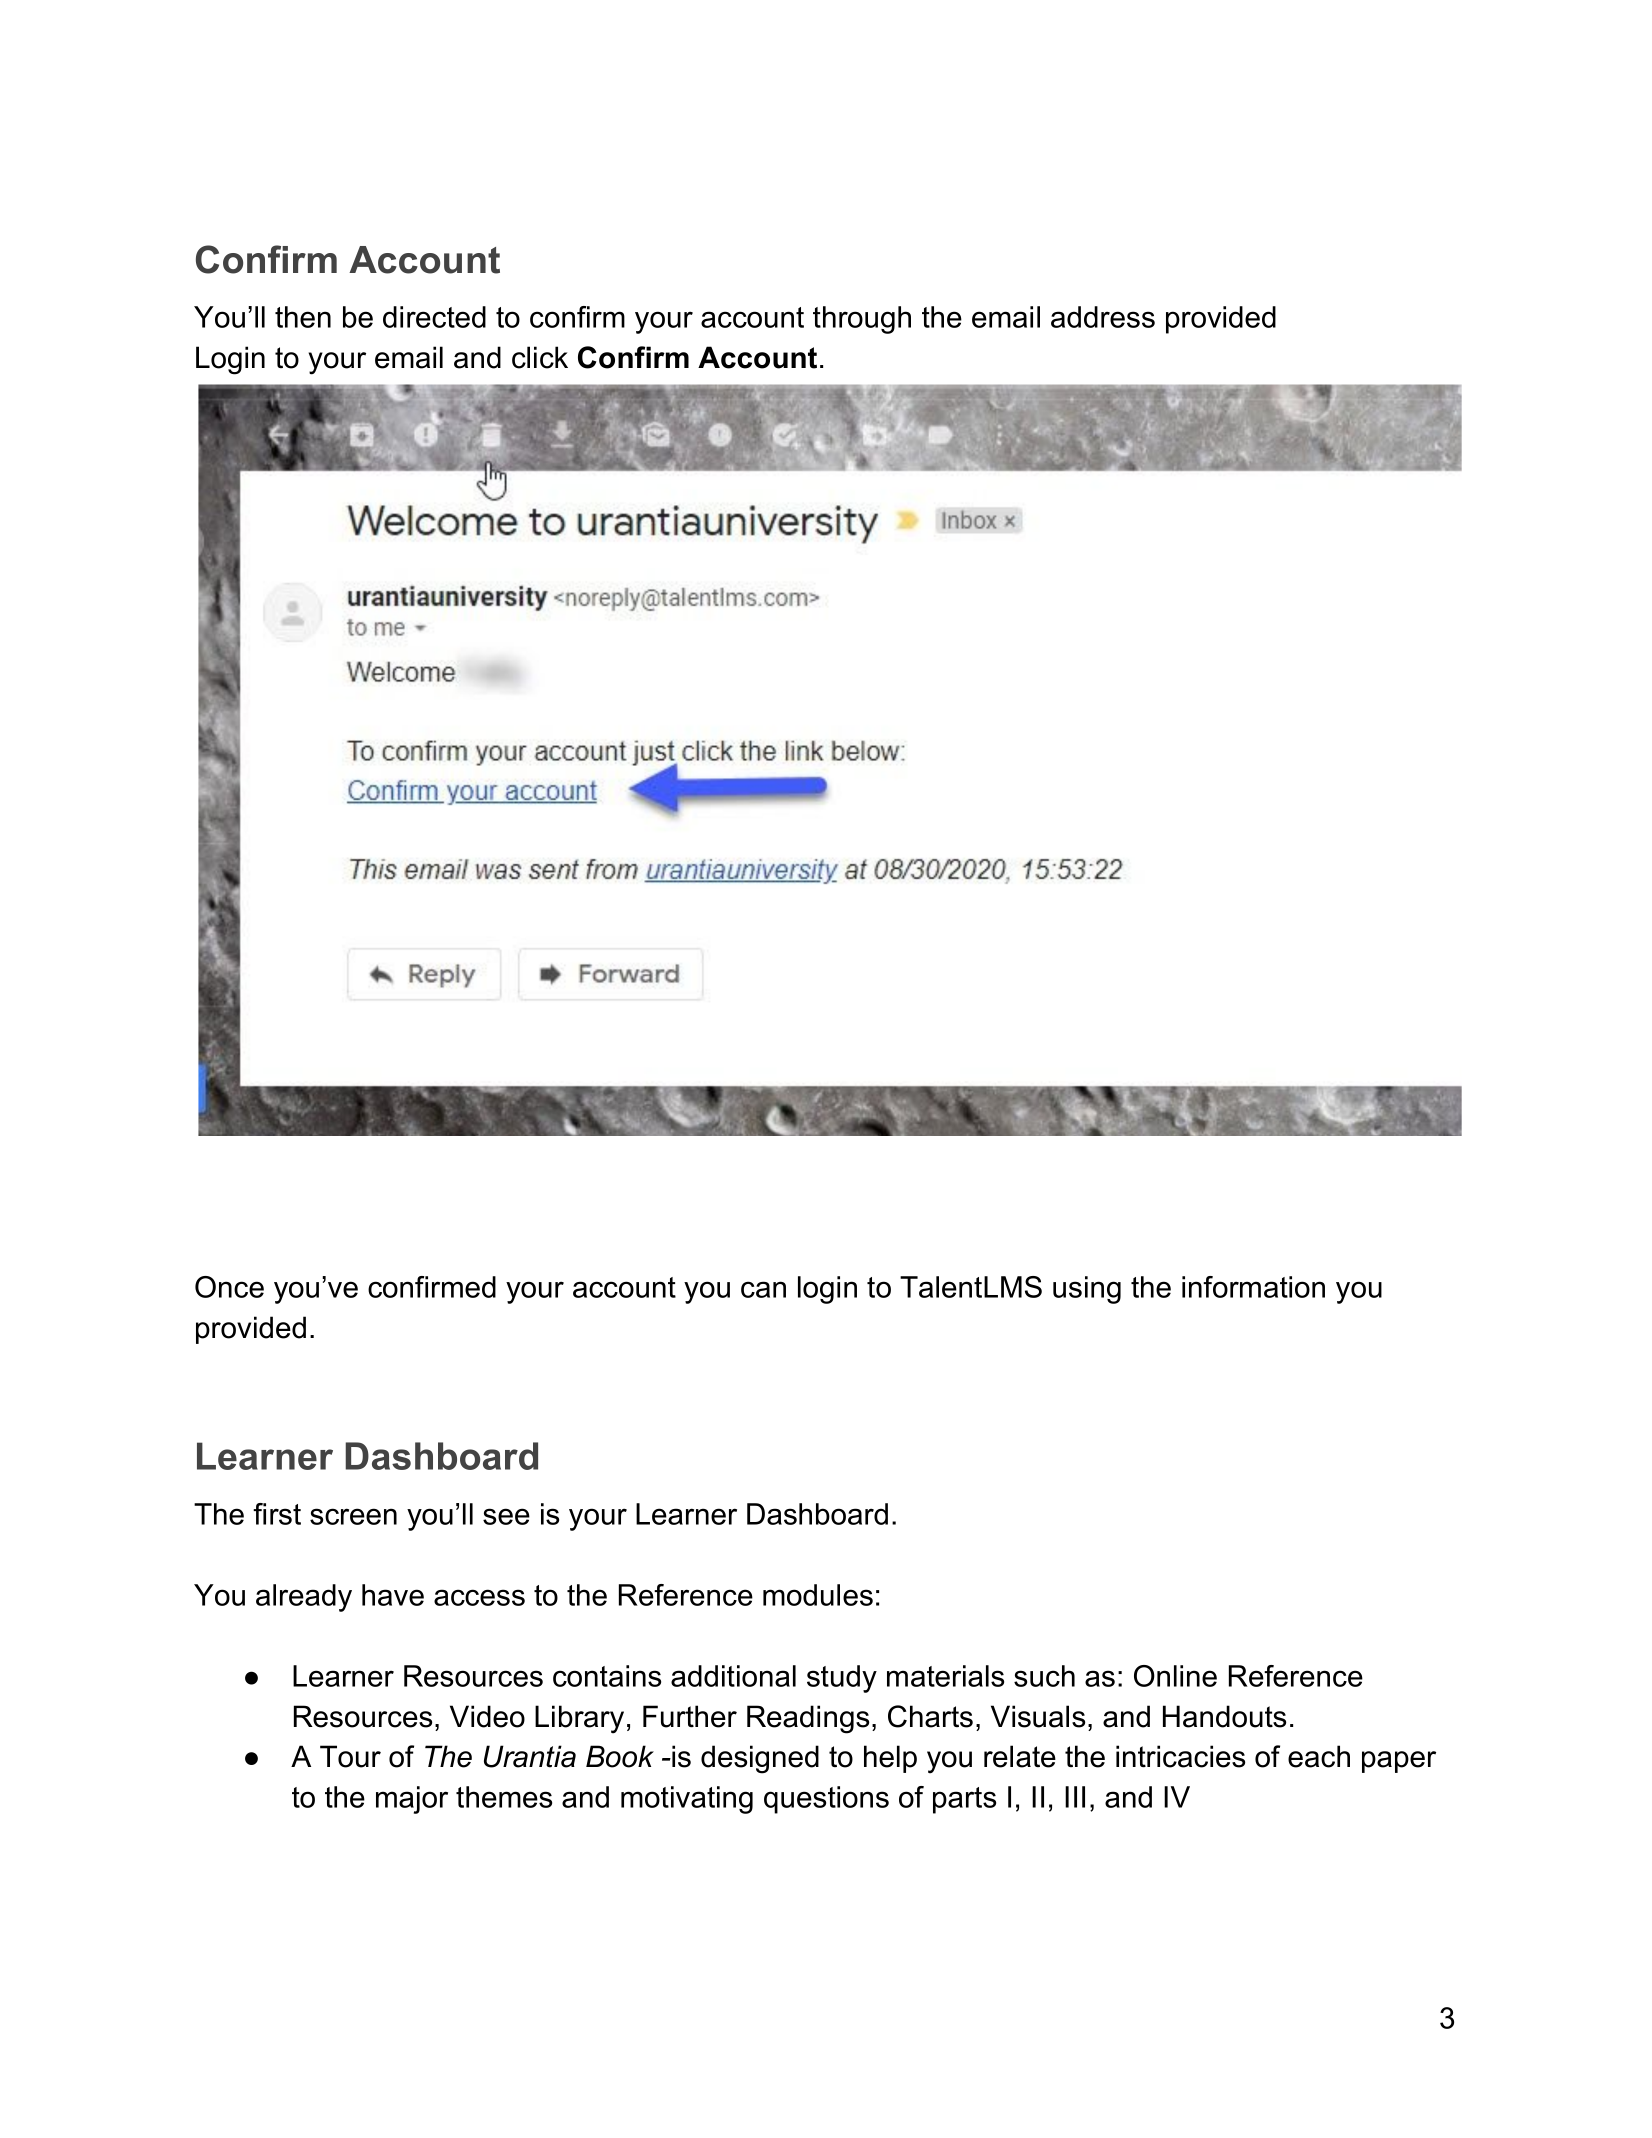 This screenshot has height=2138, width=1652. I want to click on see, so click(506, 1516).
